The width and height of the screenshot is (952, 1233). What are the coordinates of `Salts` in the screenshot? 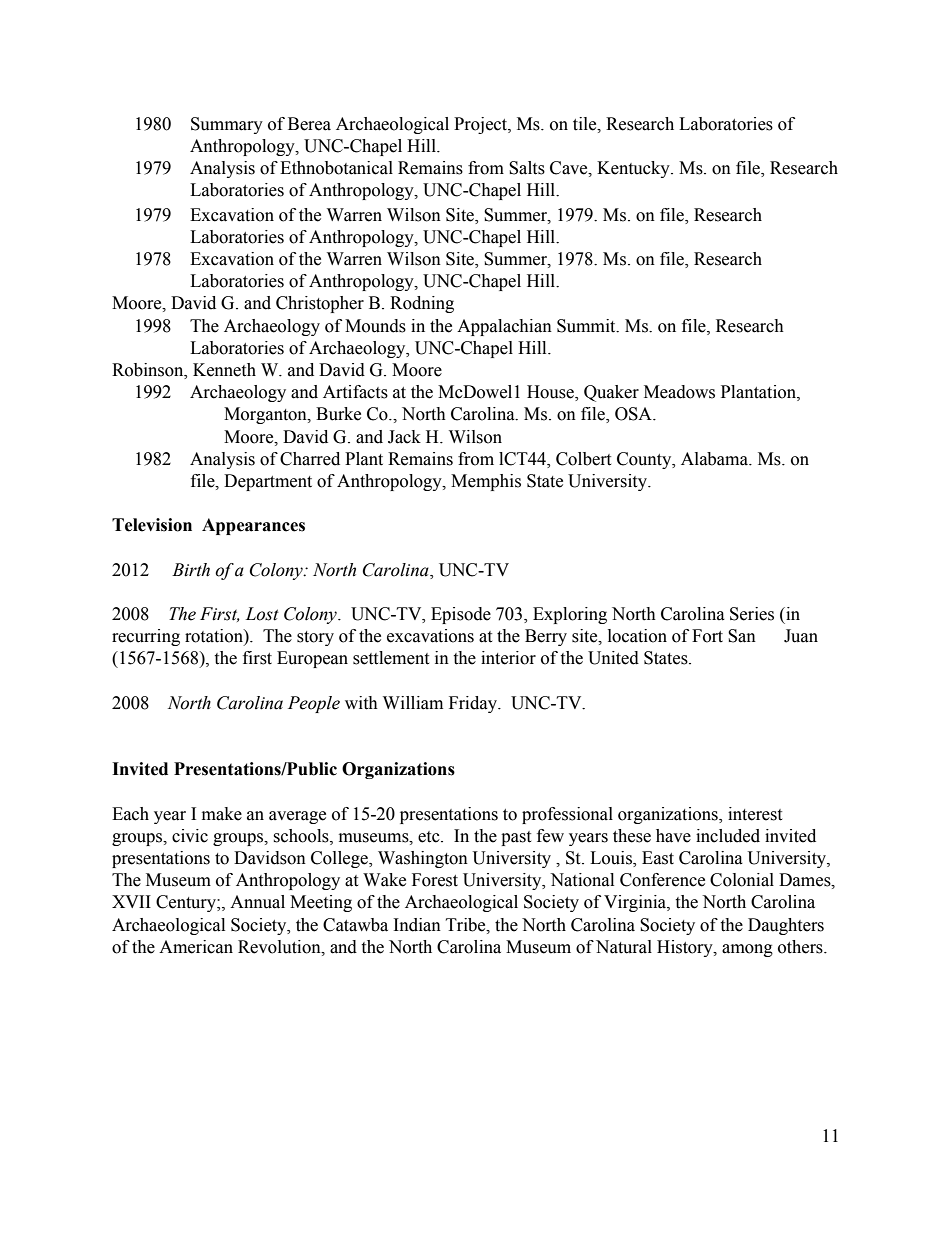 It's located at (527, 168).
